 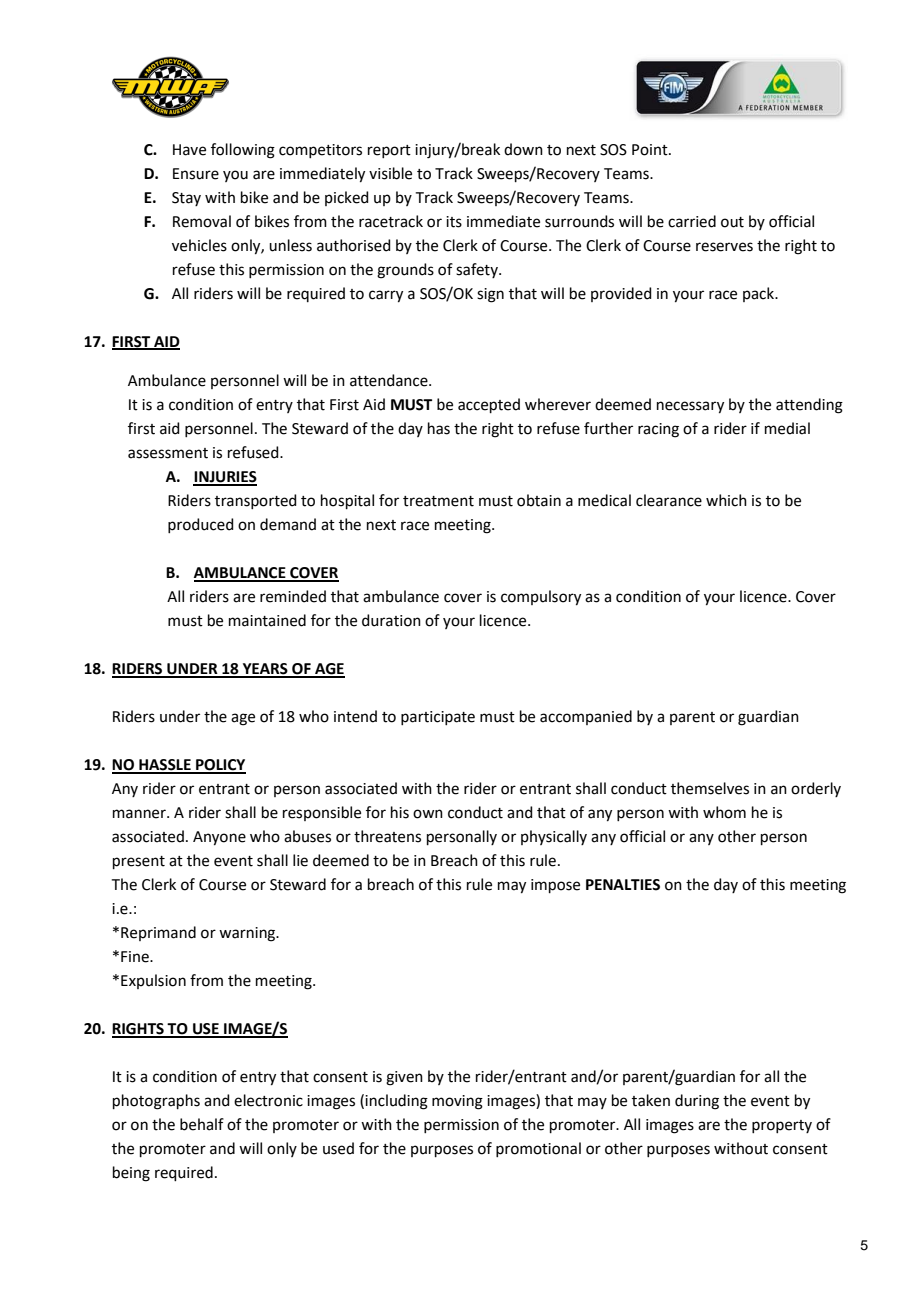 What do you see at coordinates (438, 501) in the screenshot?
I see `treatment` at bounding box center [438, 501].
